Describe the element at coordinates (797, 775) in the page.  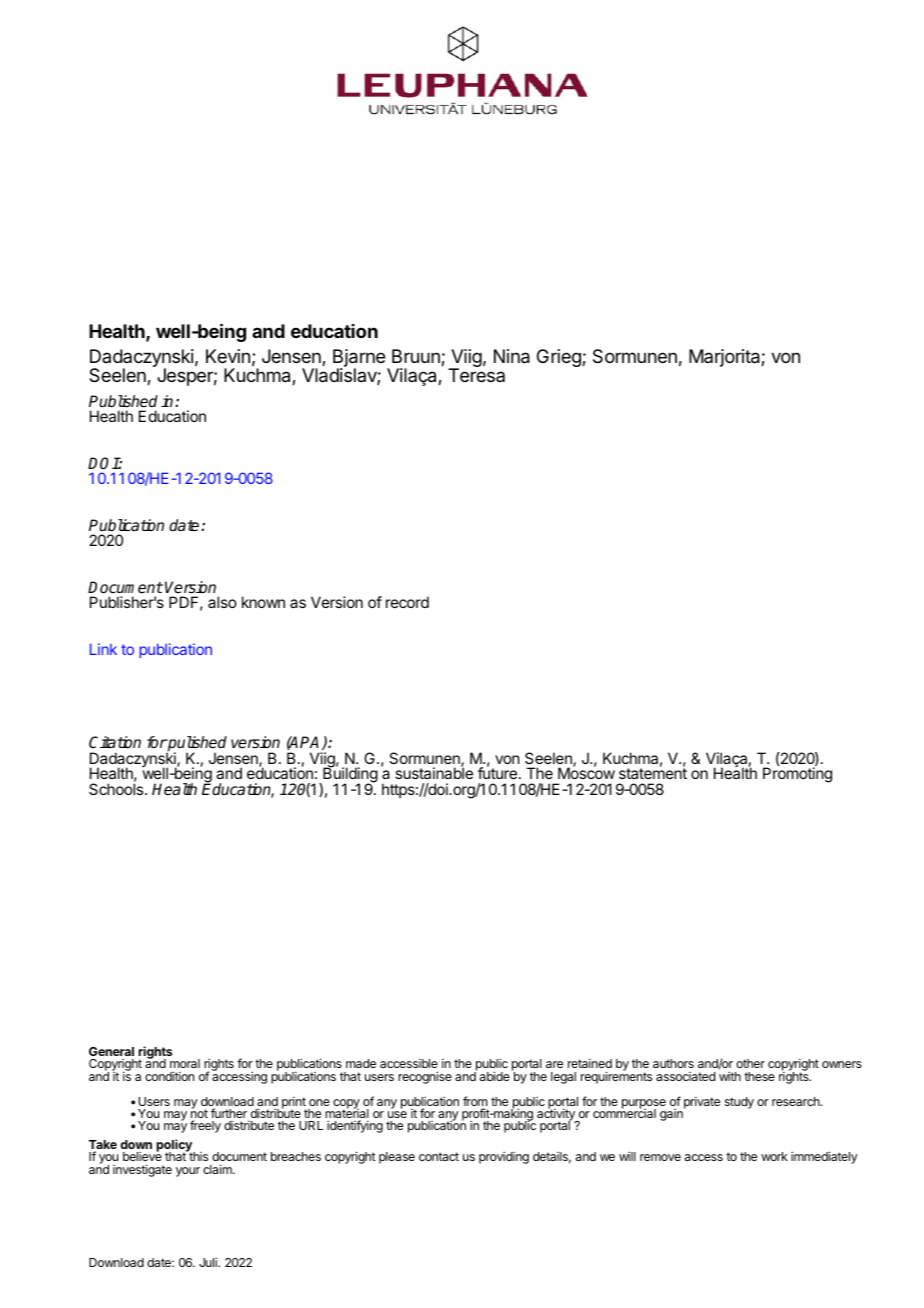
I see `Promoting` at that location.
